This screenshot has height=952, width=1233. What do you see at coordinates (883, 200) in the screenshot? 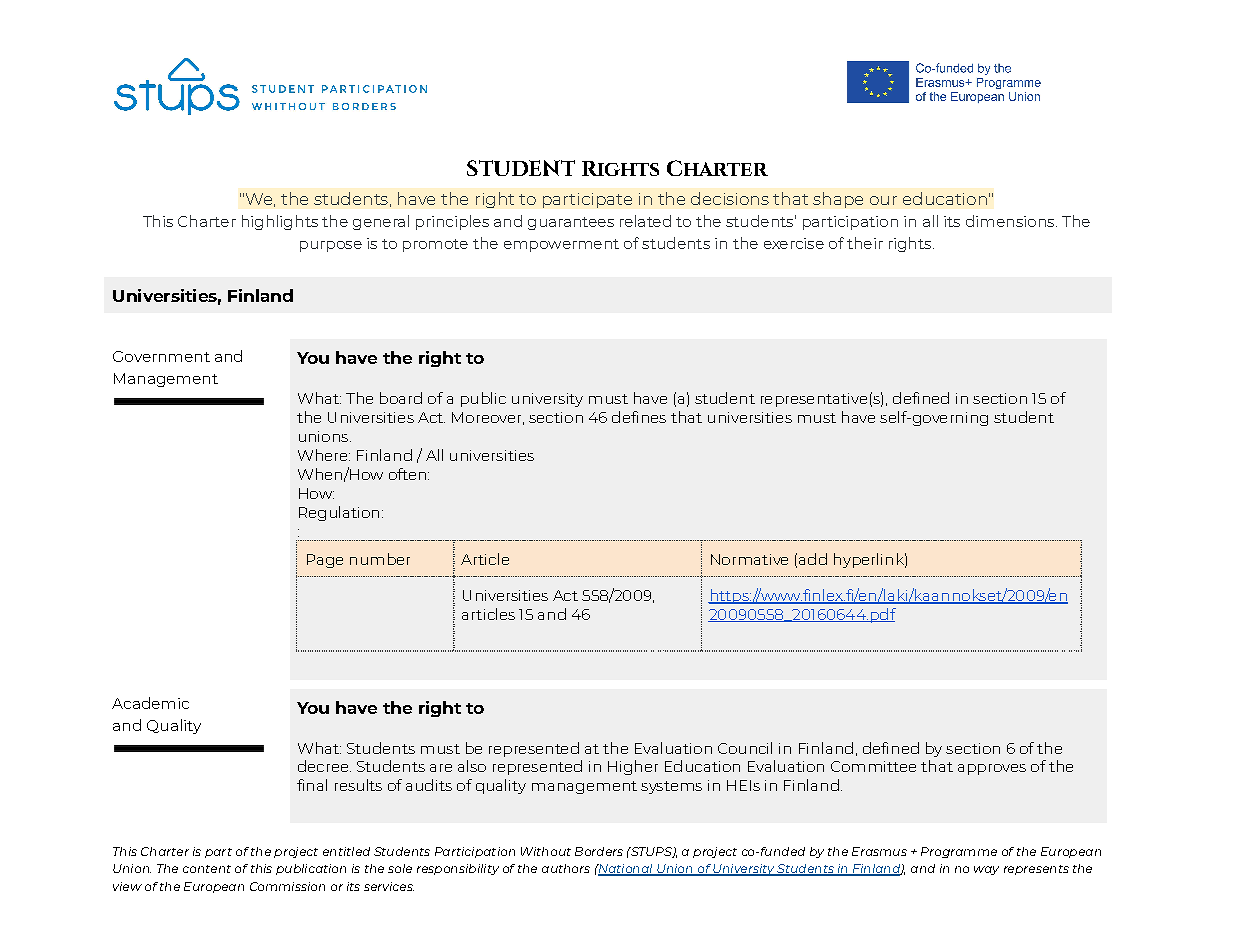
I see `our` at bounding box center [883, 200].
